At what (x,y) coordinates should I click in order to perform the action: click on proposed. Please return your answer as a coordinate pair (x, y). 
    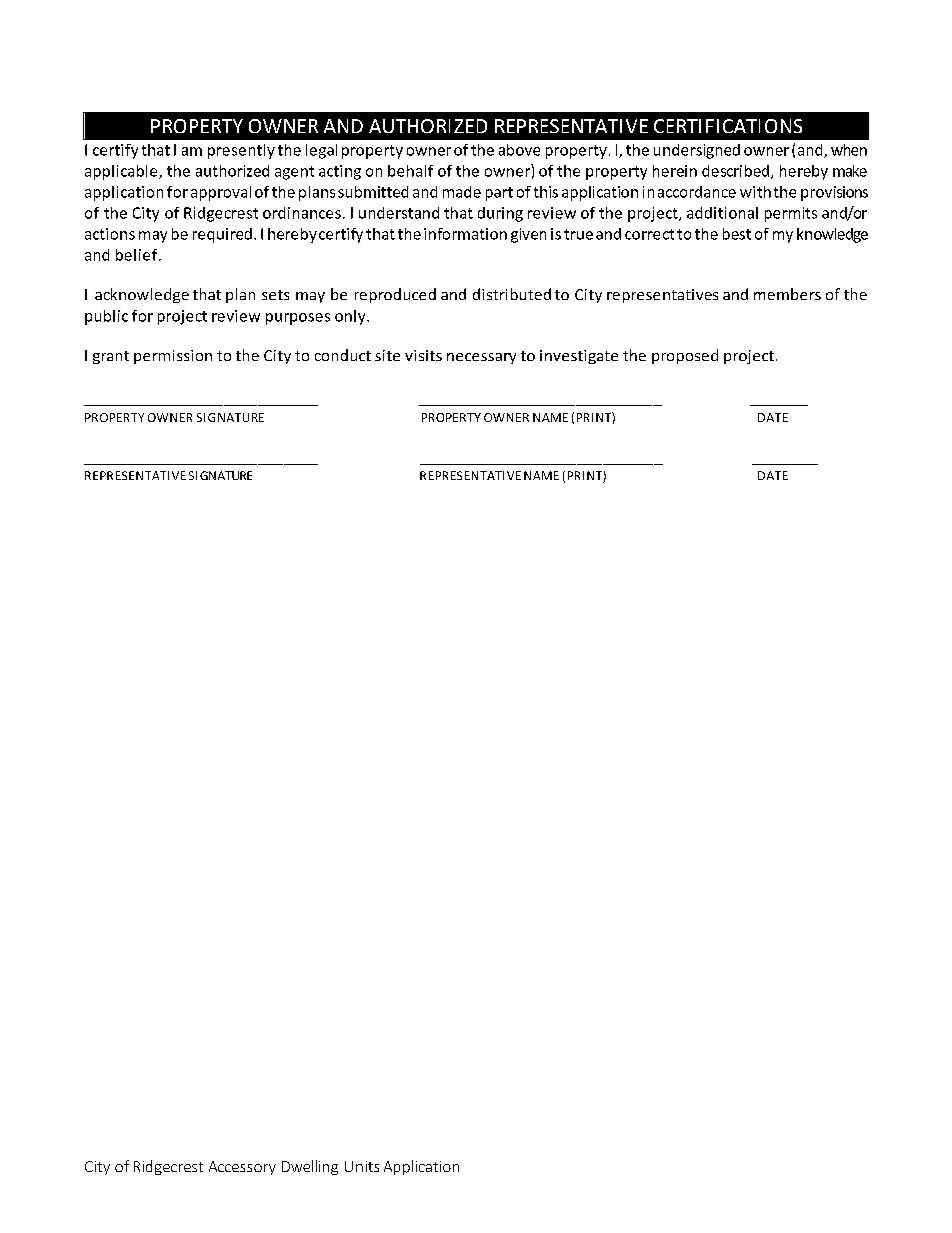
    Looking at the image, I should click on (685, 356).
